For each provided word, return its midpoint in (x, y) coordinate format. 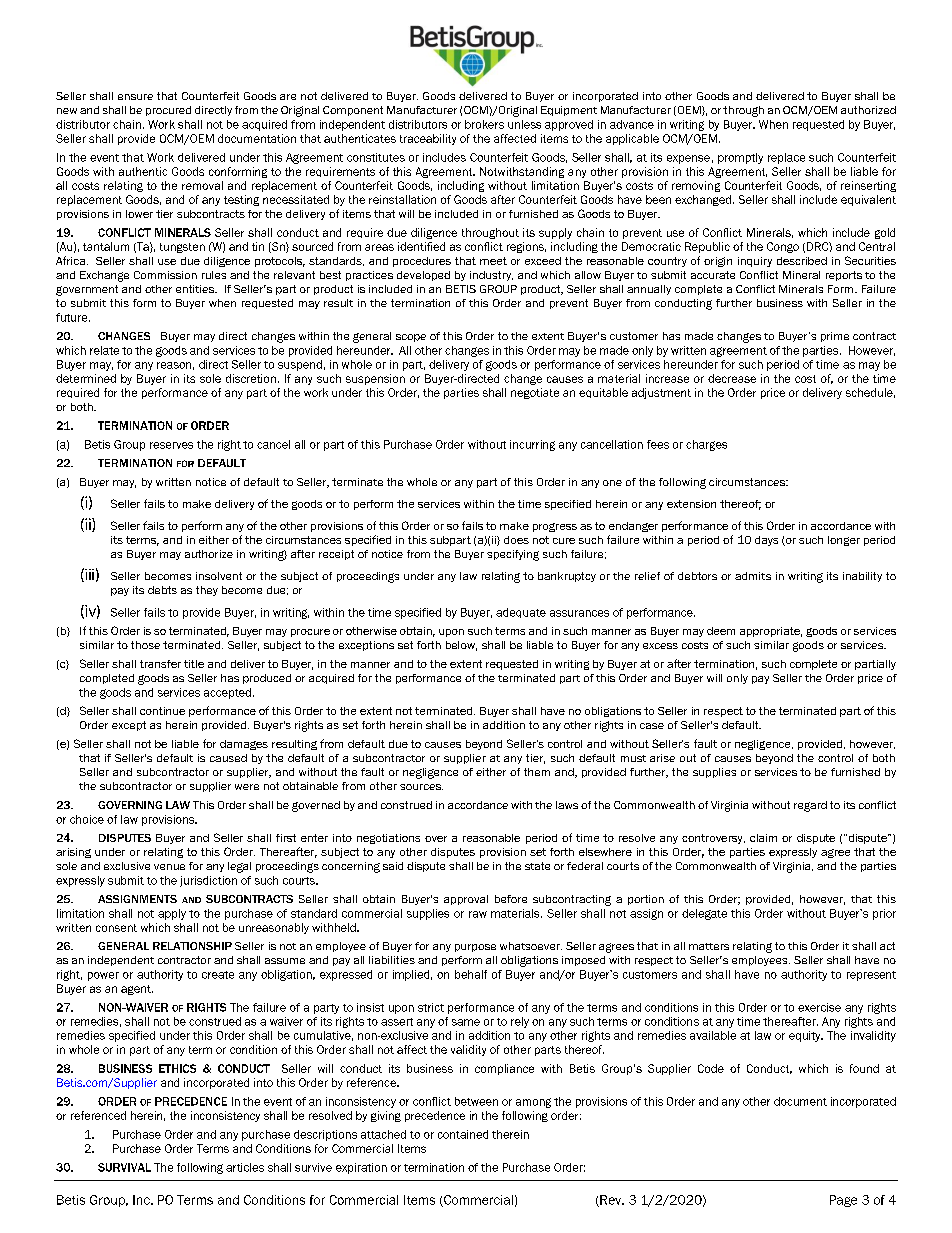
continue (162, 711)
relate (104, 350)
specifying (513, 555)
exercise (819, 1007)
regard (810, 806)
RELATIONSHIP (192, 946)
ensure (135, 97)
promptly (740, 158)
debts (162, 590)
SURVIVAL (124, 1167)
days (766, 541)
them (537, 772)
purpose (475, 948)
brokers (484, 124)
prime (835, 337)
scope (411, 338)
